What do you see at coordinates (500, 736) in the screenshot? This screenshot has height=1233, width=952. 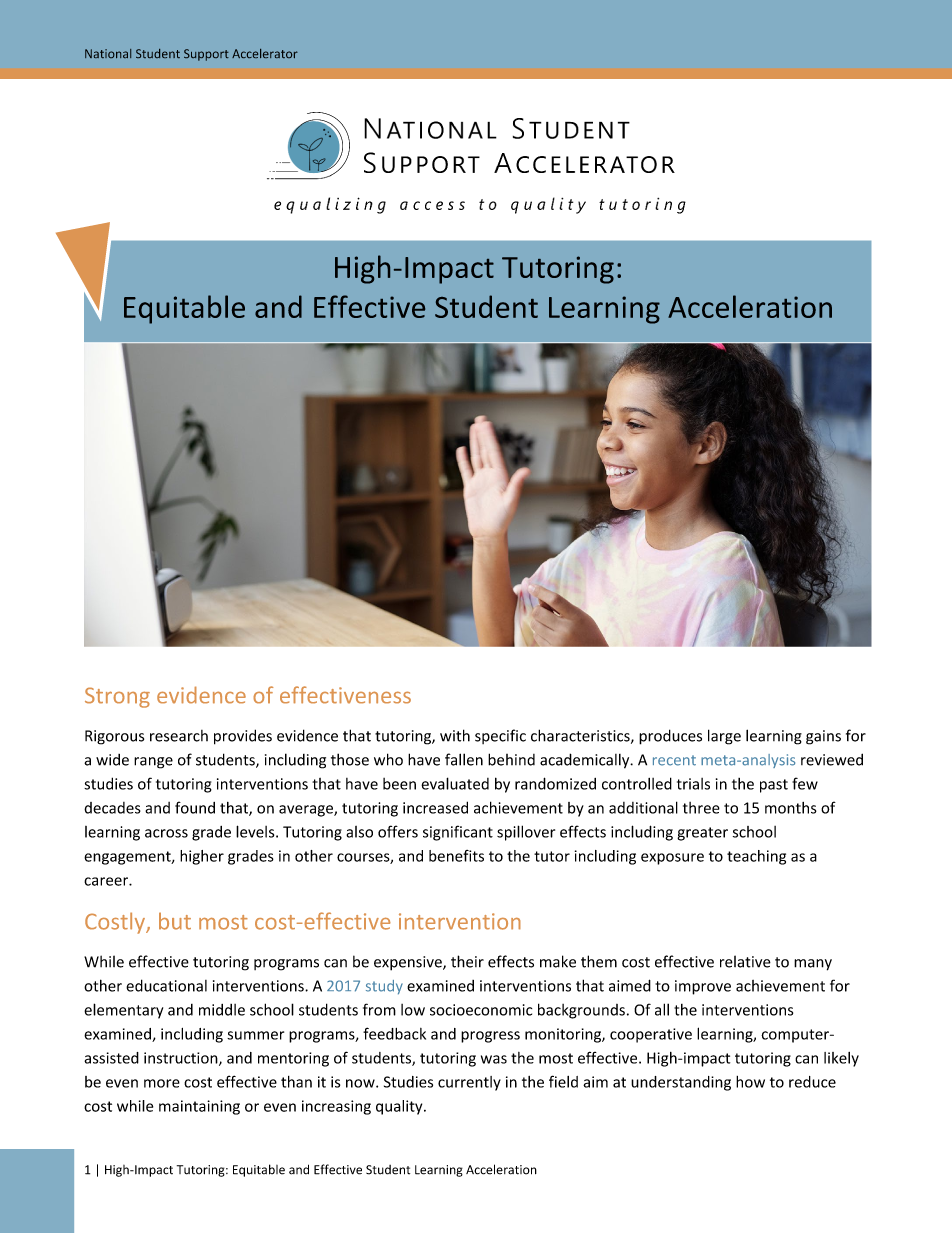 I see `specific` at bounding box center [500, 736].
